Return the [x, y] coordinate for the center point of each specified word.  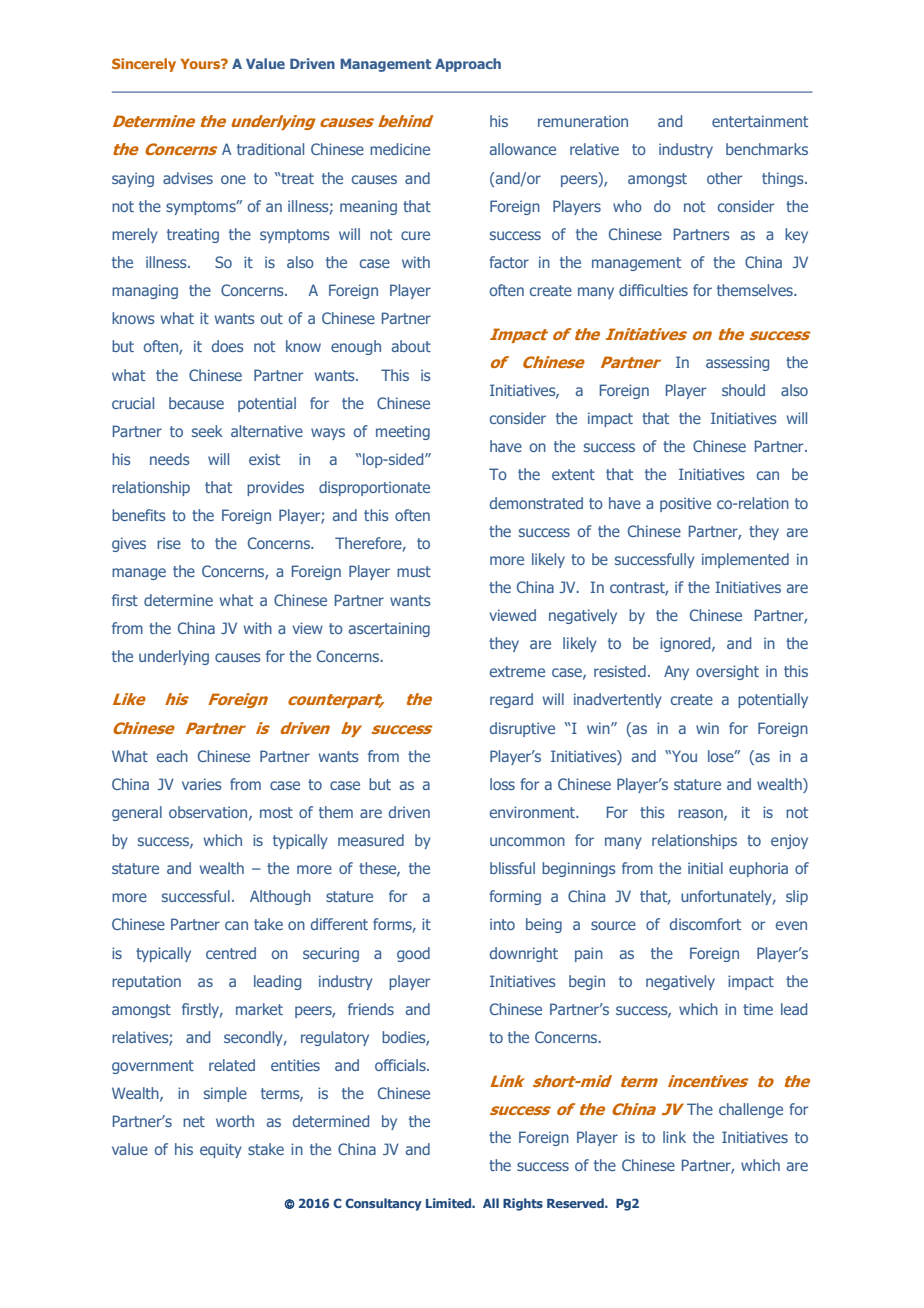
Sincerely [144, 65]
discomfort [705, 924]
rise [169, 543]
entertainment [760, 121]
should [743, 390]
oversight [727, 672]
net [194, 1121]
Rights [523, 1204]
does [228, 346]
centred [231, 953]
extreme [517, 671]
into [502, 924]
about [411, 346]
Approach [468, 65]
